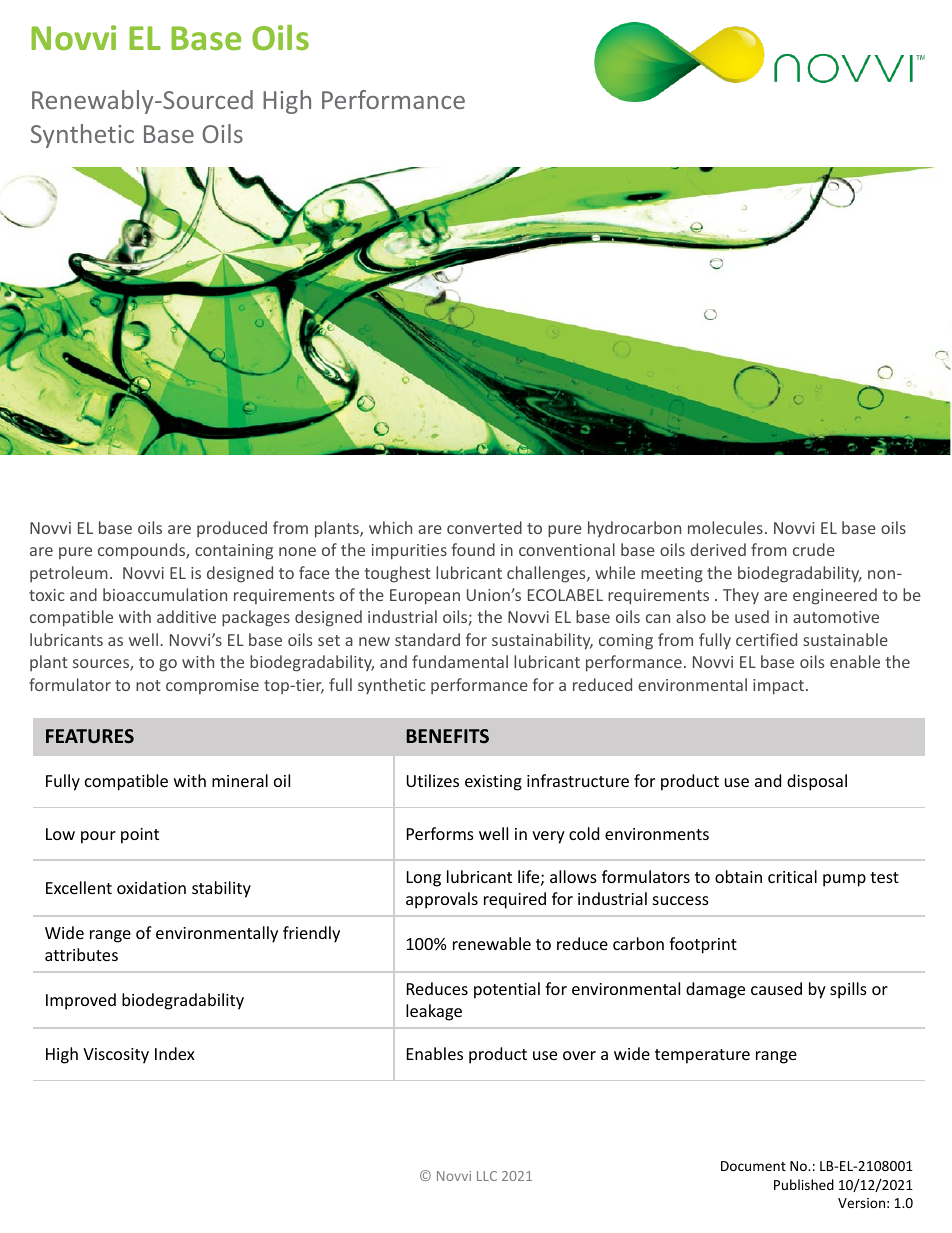 Image resolution: width=952 pixels, height=1233 pixels. What do you see at coordinates (234, 552) in the screenshot?
I see `containing` at bounding box center [234, 552].
